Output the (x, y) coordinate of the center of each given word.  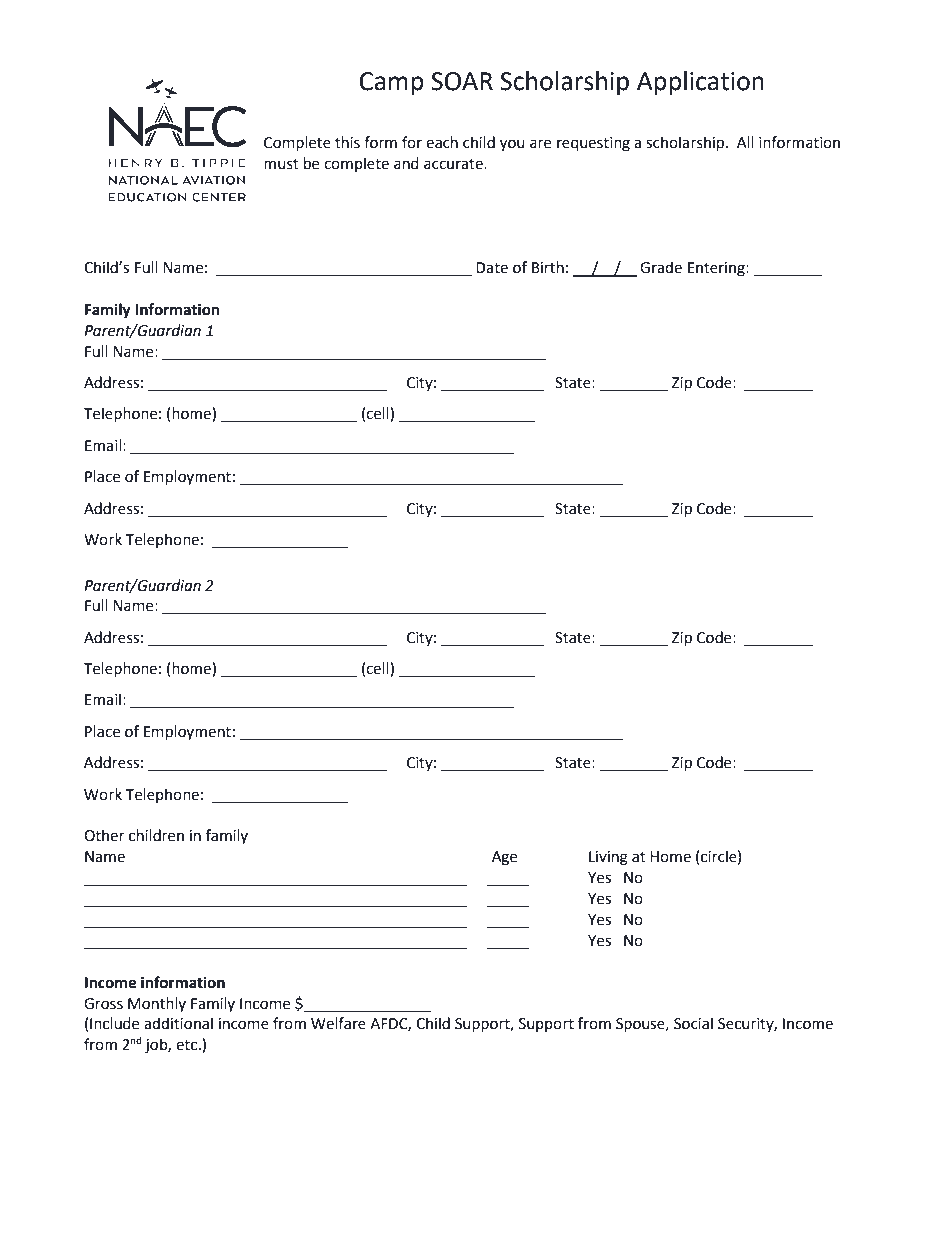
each (442, 142)
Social (693, 1023)
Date (492, 268)
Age (504, 858)
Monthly (157, 1004)
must (281, 164)
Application (700, 83)
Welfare (338, 1023)
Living (608, 858)
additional (178, 1023)
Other (104, 835)
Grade (661, 267)
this (347, 142)
